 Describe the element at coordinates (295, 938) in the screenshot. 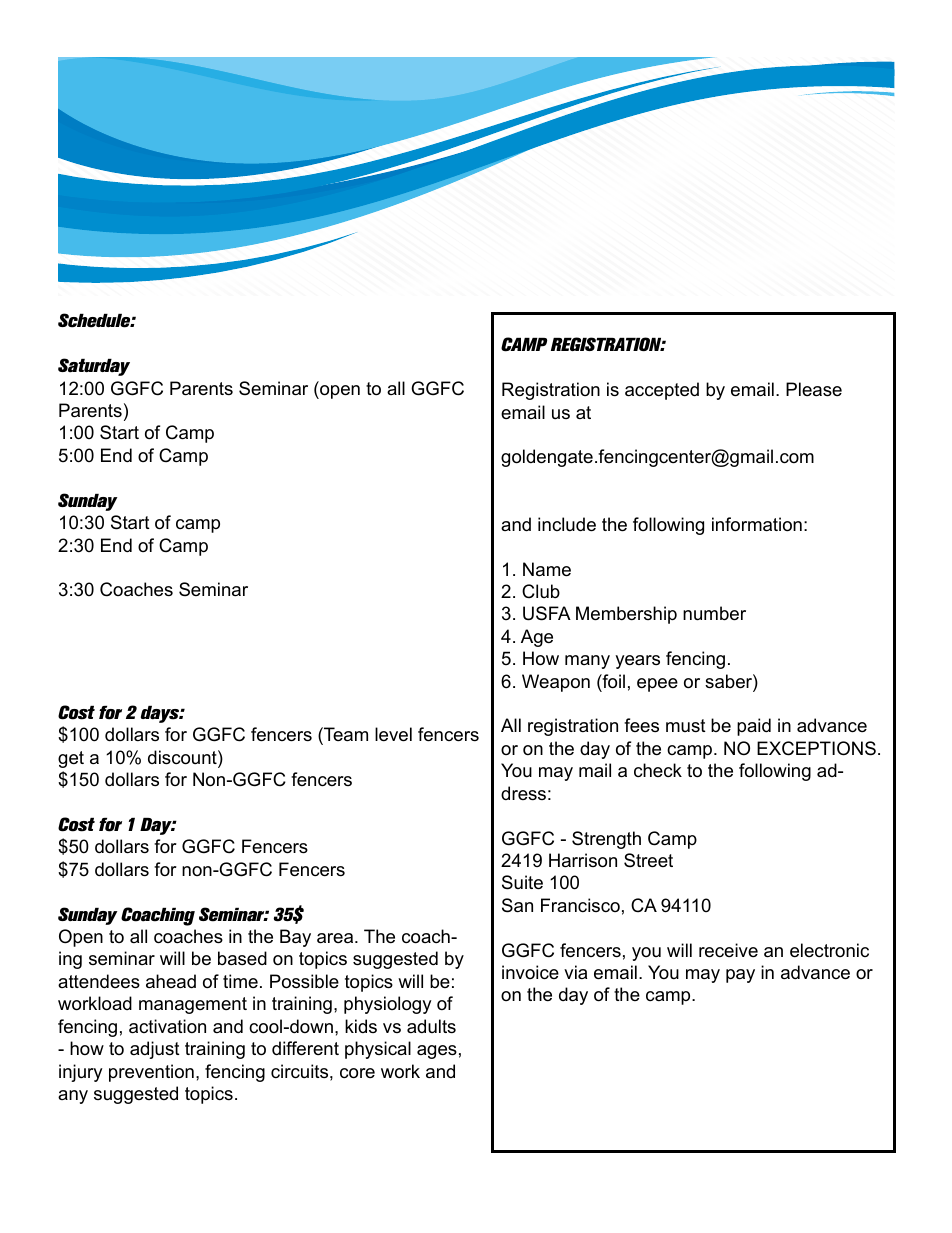

I see `Bay` at that location.
